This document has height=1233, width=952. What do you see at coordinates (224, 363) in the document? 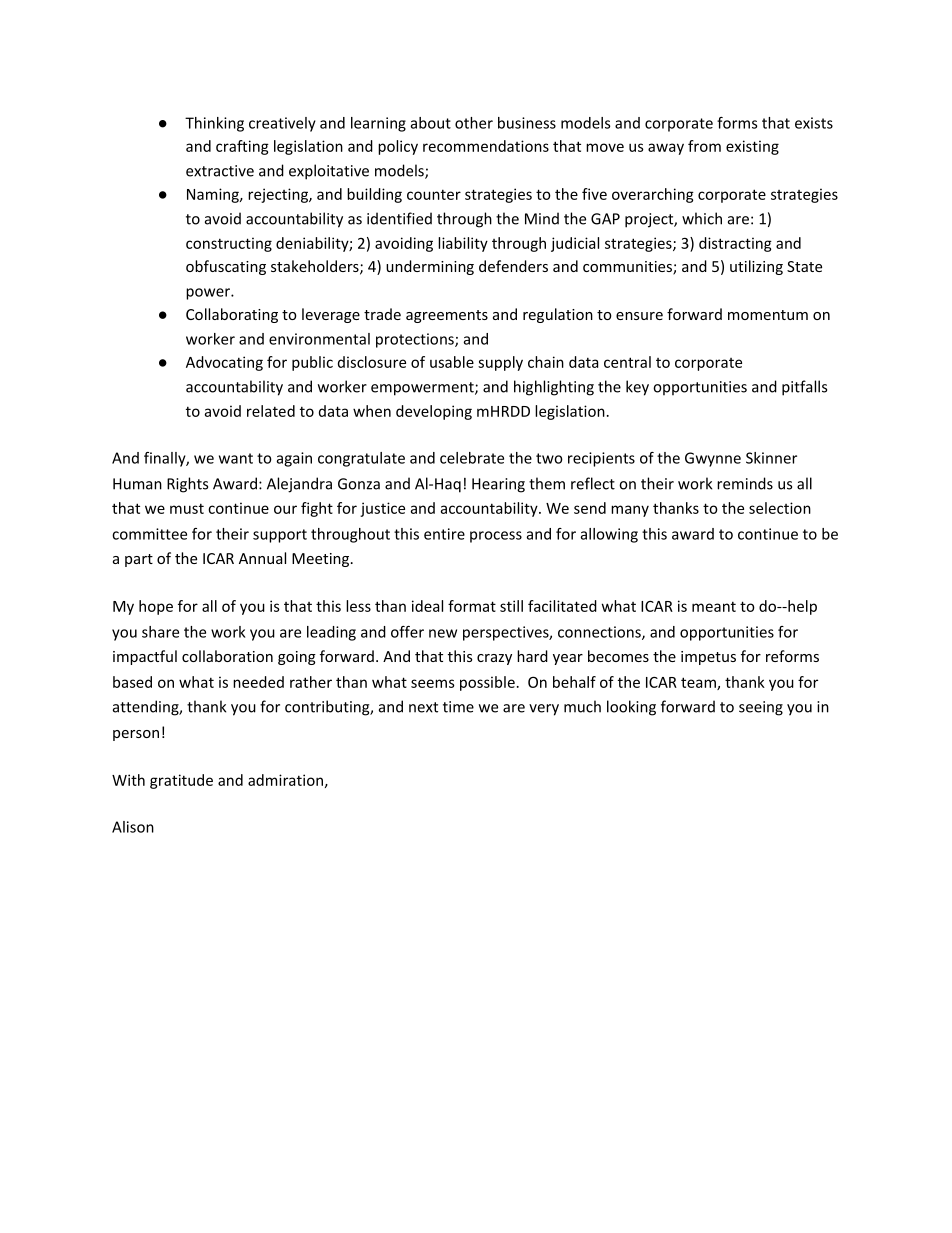
I see `Advocating` at bounding box center [224, 363].
